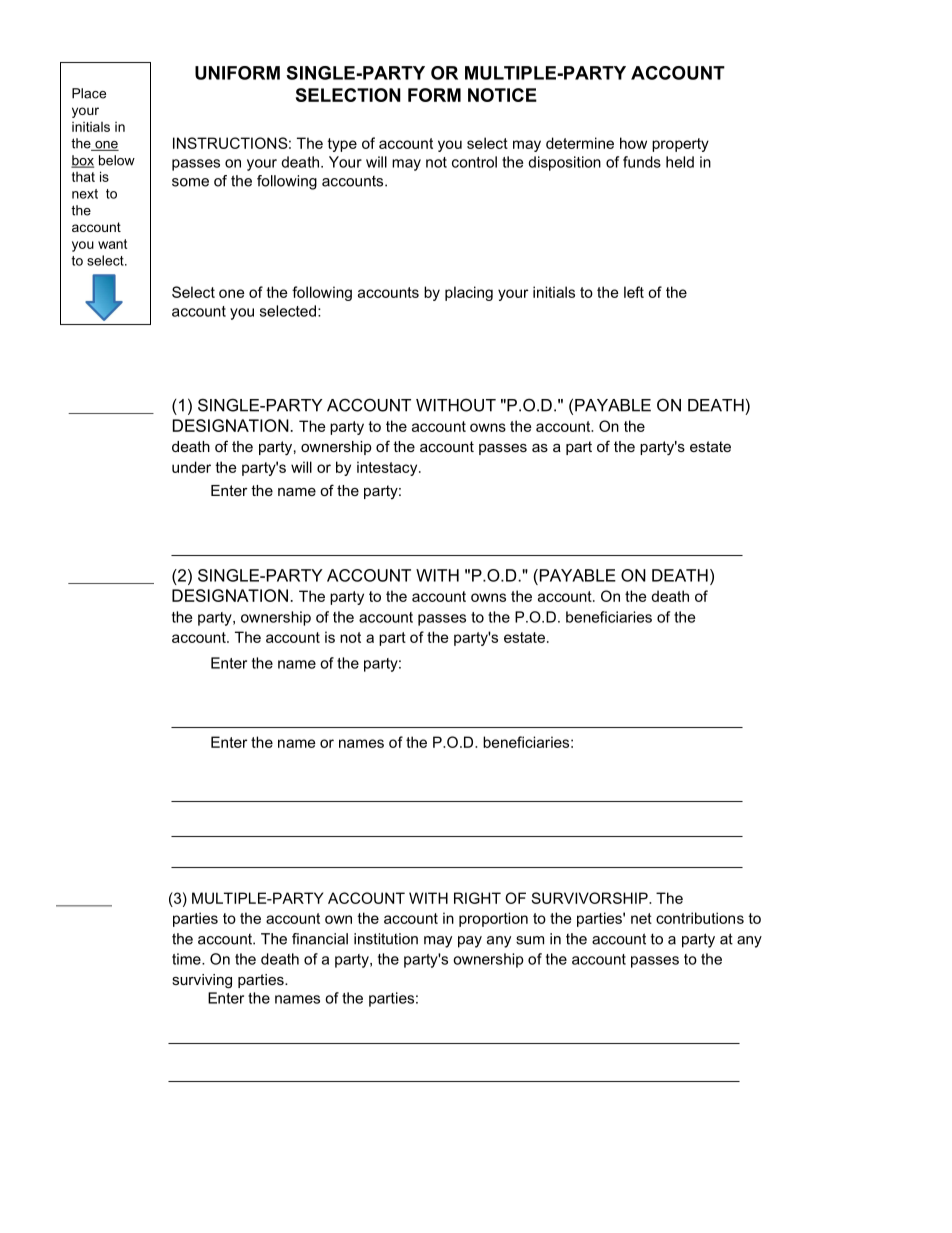 The height and width of the page is (1233, 952). What do you see at coordinates (641, 918) in the page?
I see `net` at bounding box center [641, 918].
